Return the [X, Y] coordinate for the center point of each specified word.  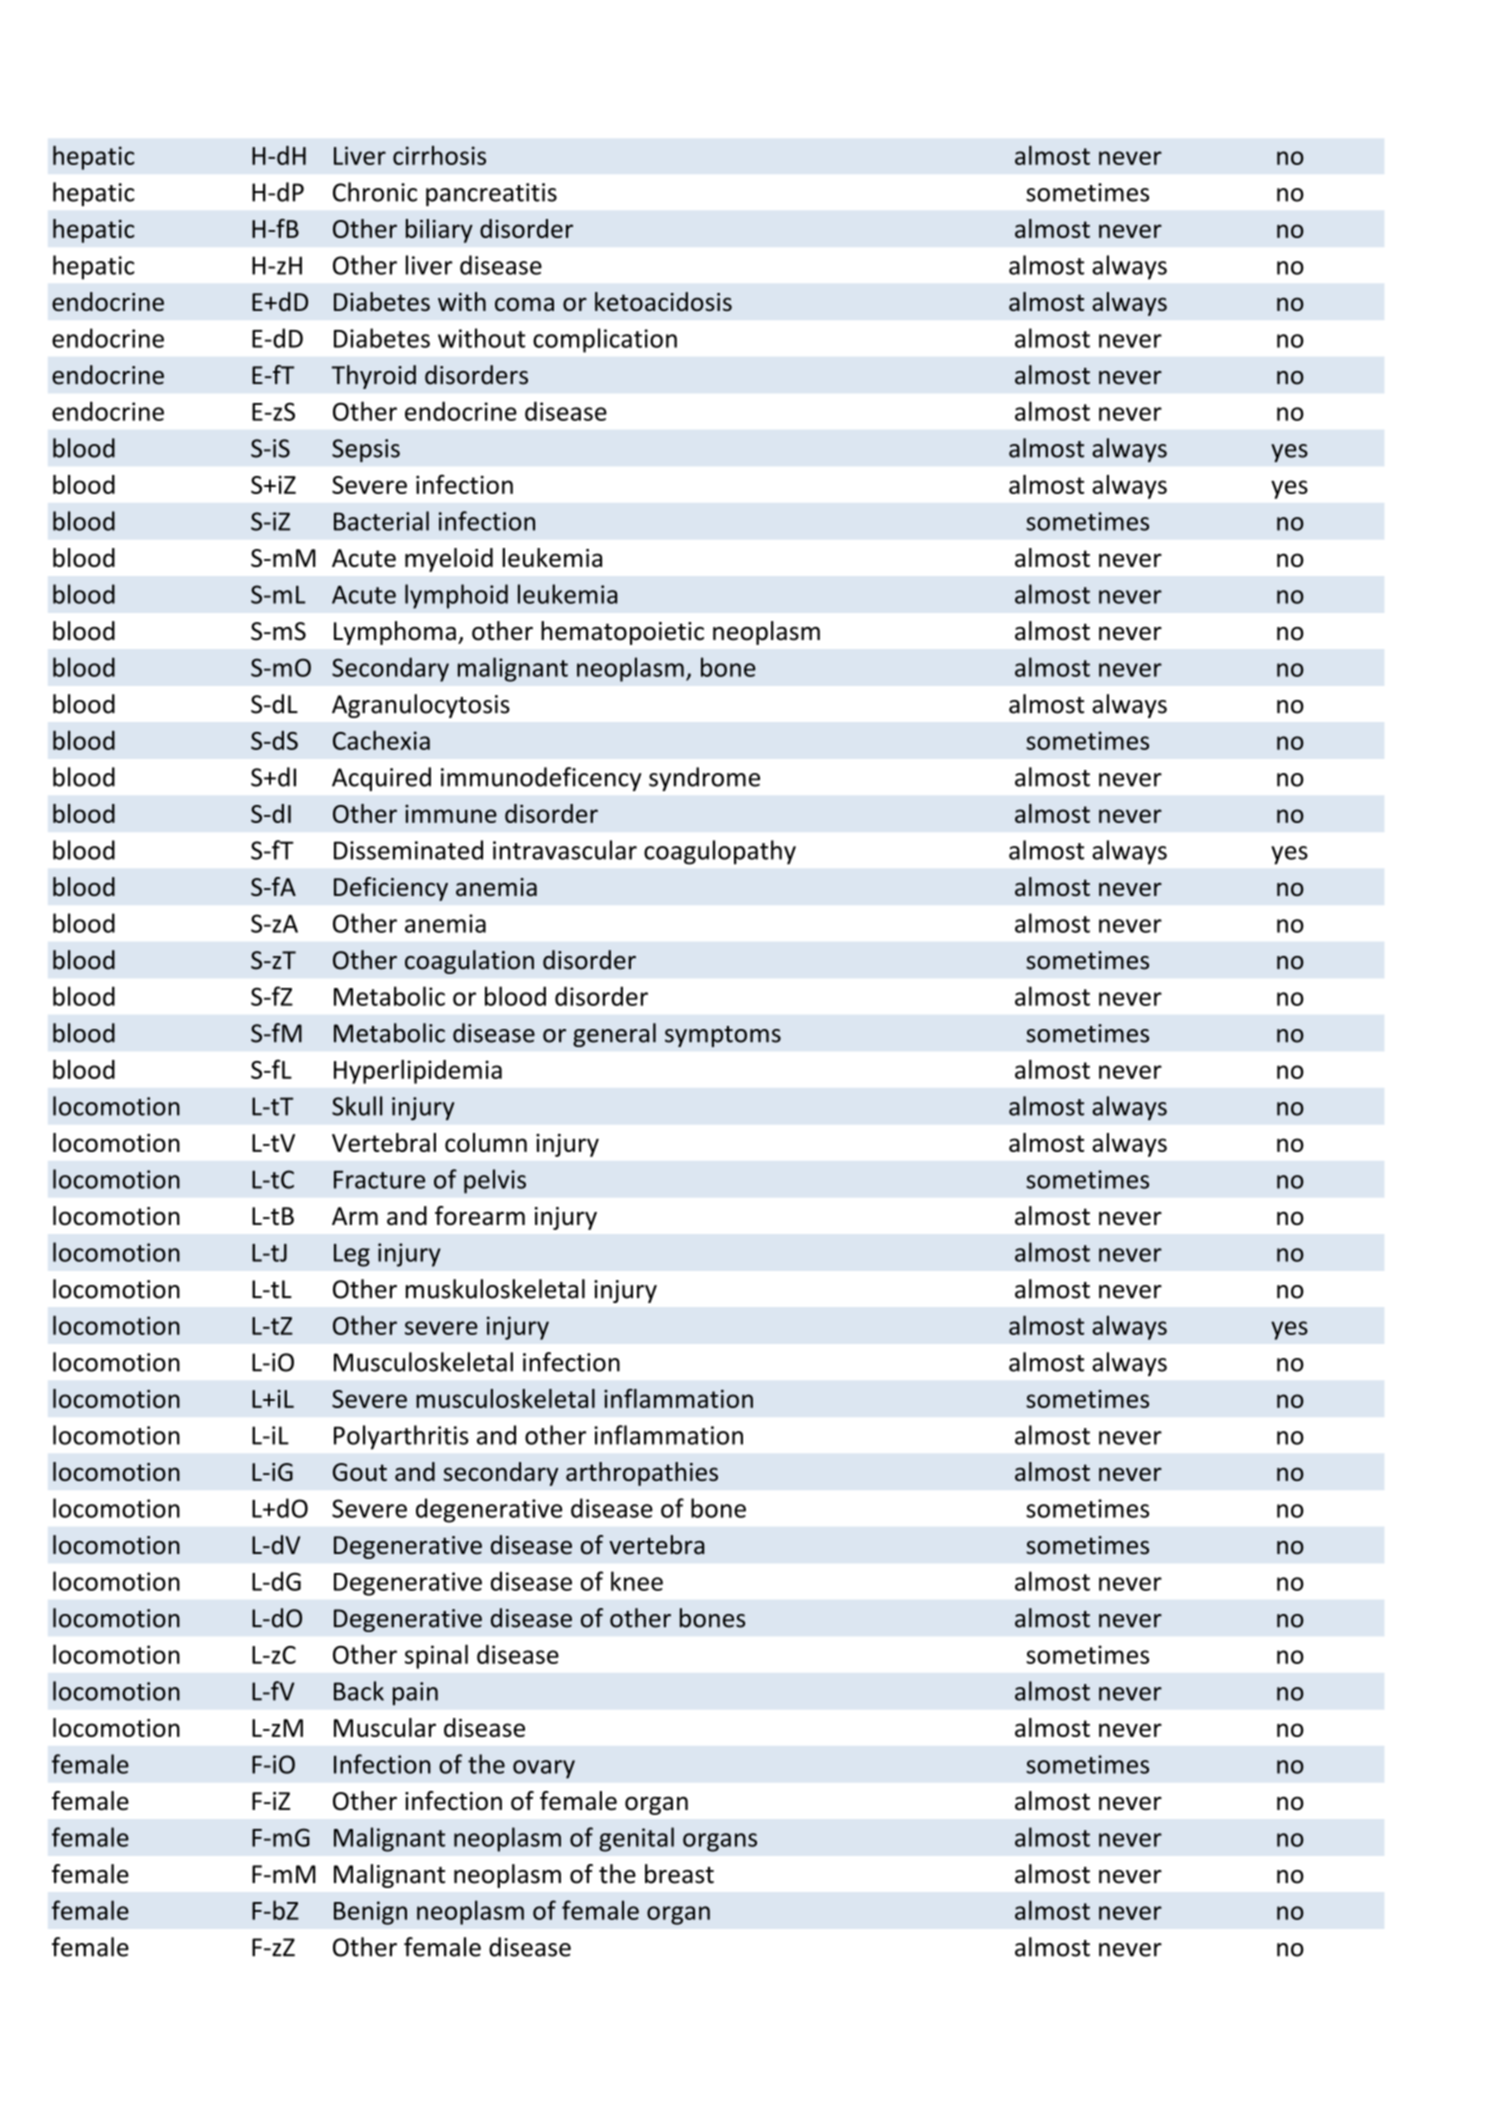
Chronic [375, 192]
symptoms [723, 1036]
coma [524, 304]
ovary [544, 1769]
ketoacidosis [663, 301]
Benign [370, 1913]
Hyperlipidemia [418, 1072]
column [486, 1142]
